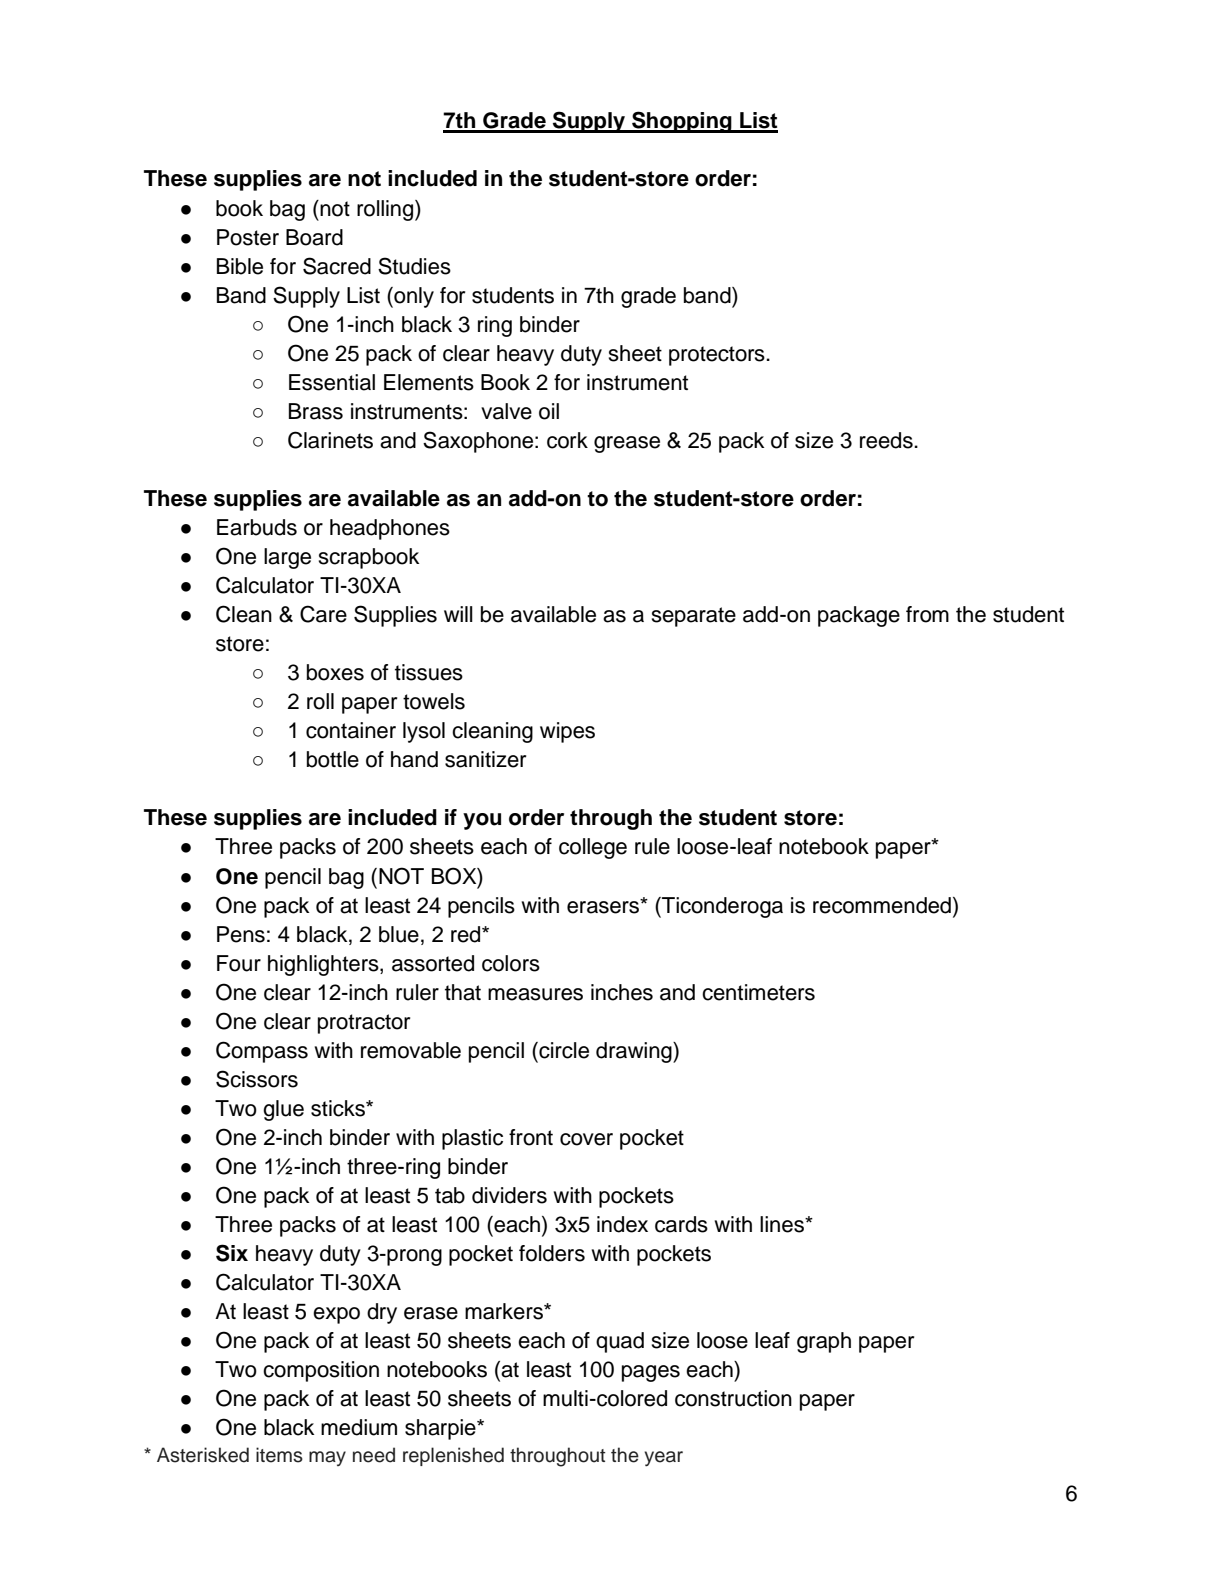 Image resolution: width=1221 pixels, height=1581 pixels. What do you see at coordinates (316, 411) in the image?
I see `Brass` at bounding box center [316, 411].
